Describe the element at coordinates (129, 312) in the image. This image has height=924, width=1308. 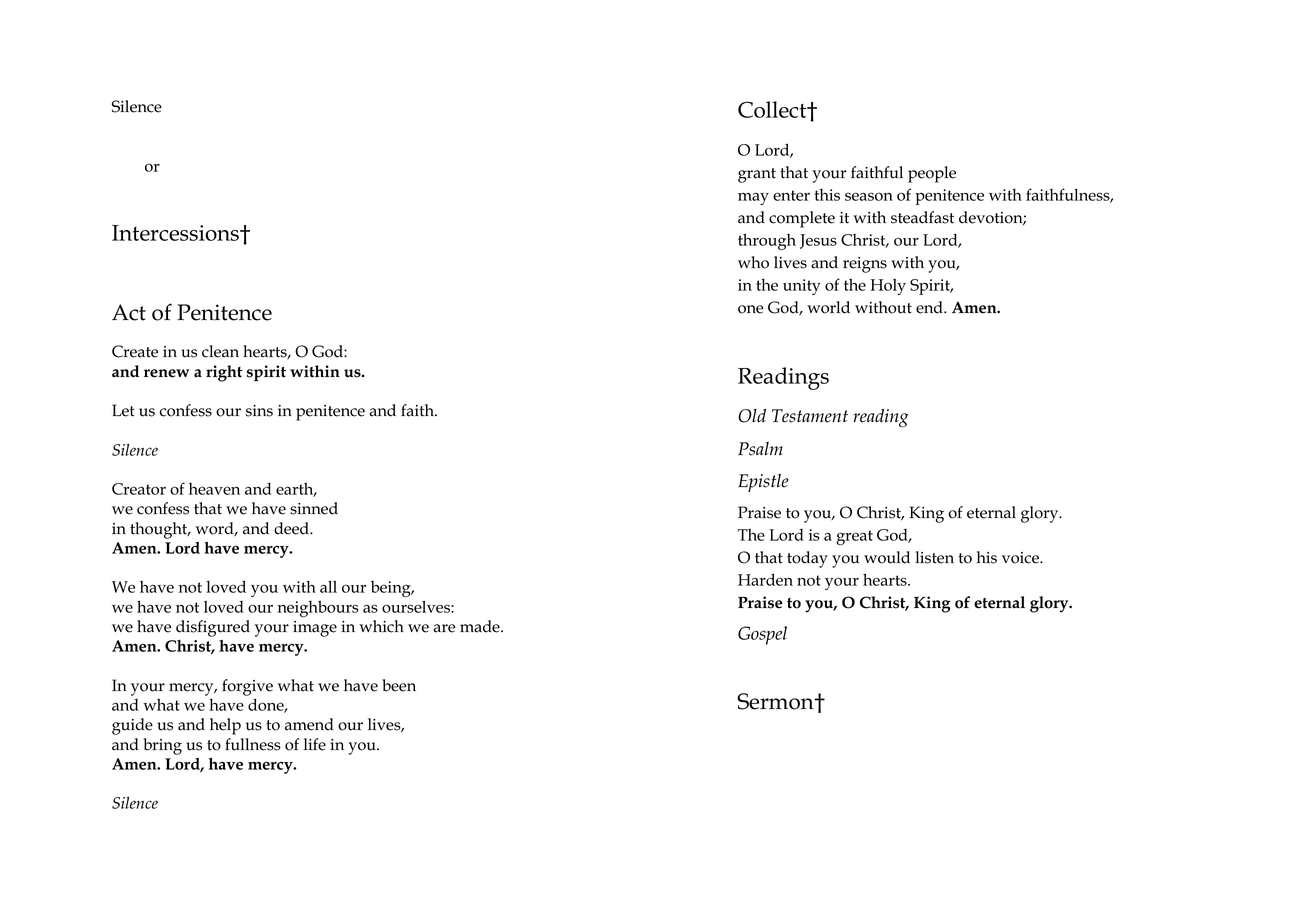
I see `Act` at that location.
